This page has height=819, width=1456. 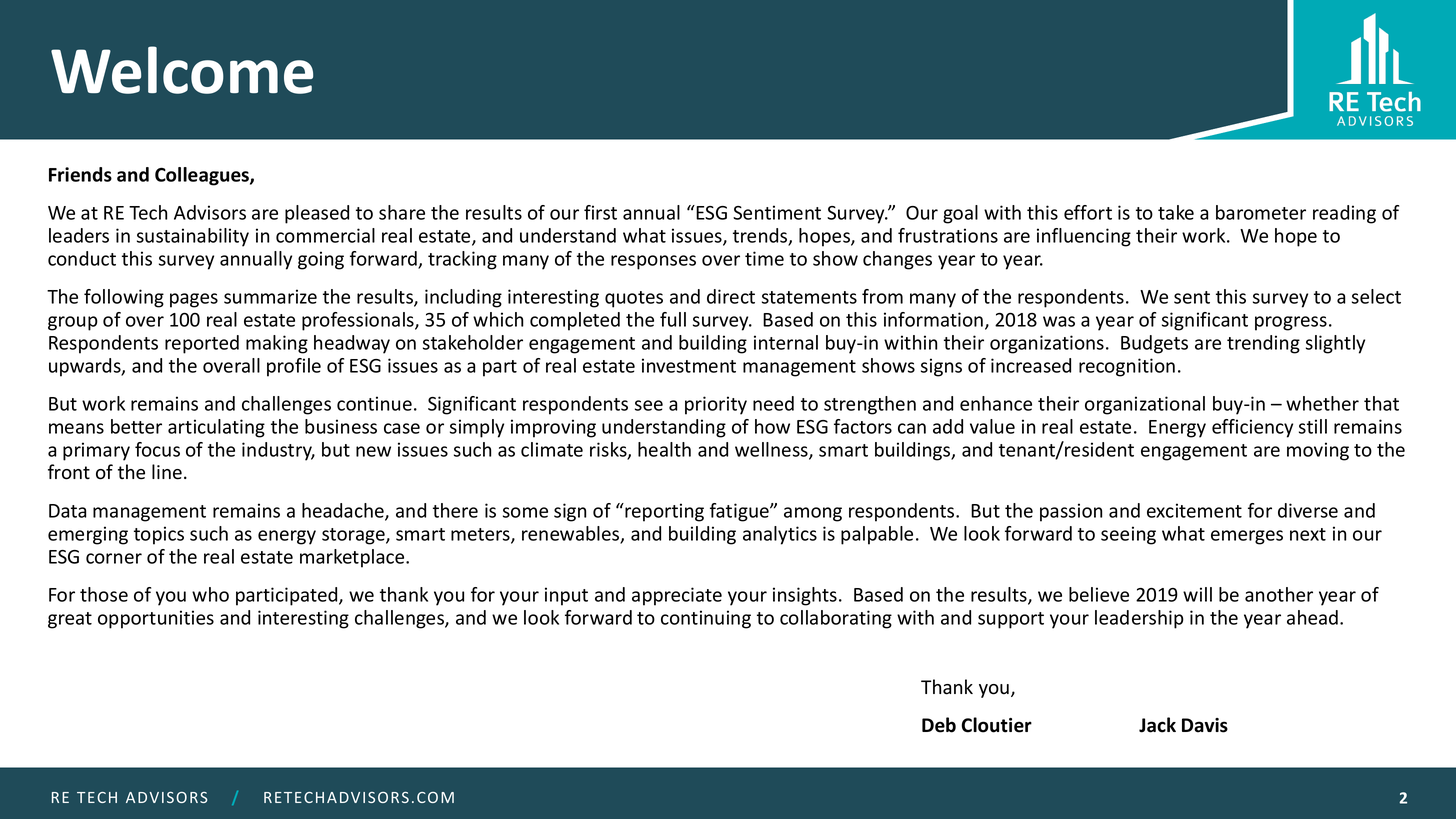 I want to click on barometer, so click(x=1261, y=212).
